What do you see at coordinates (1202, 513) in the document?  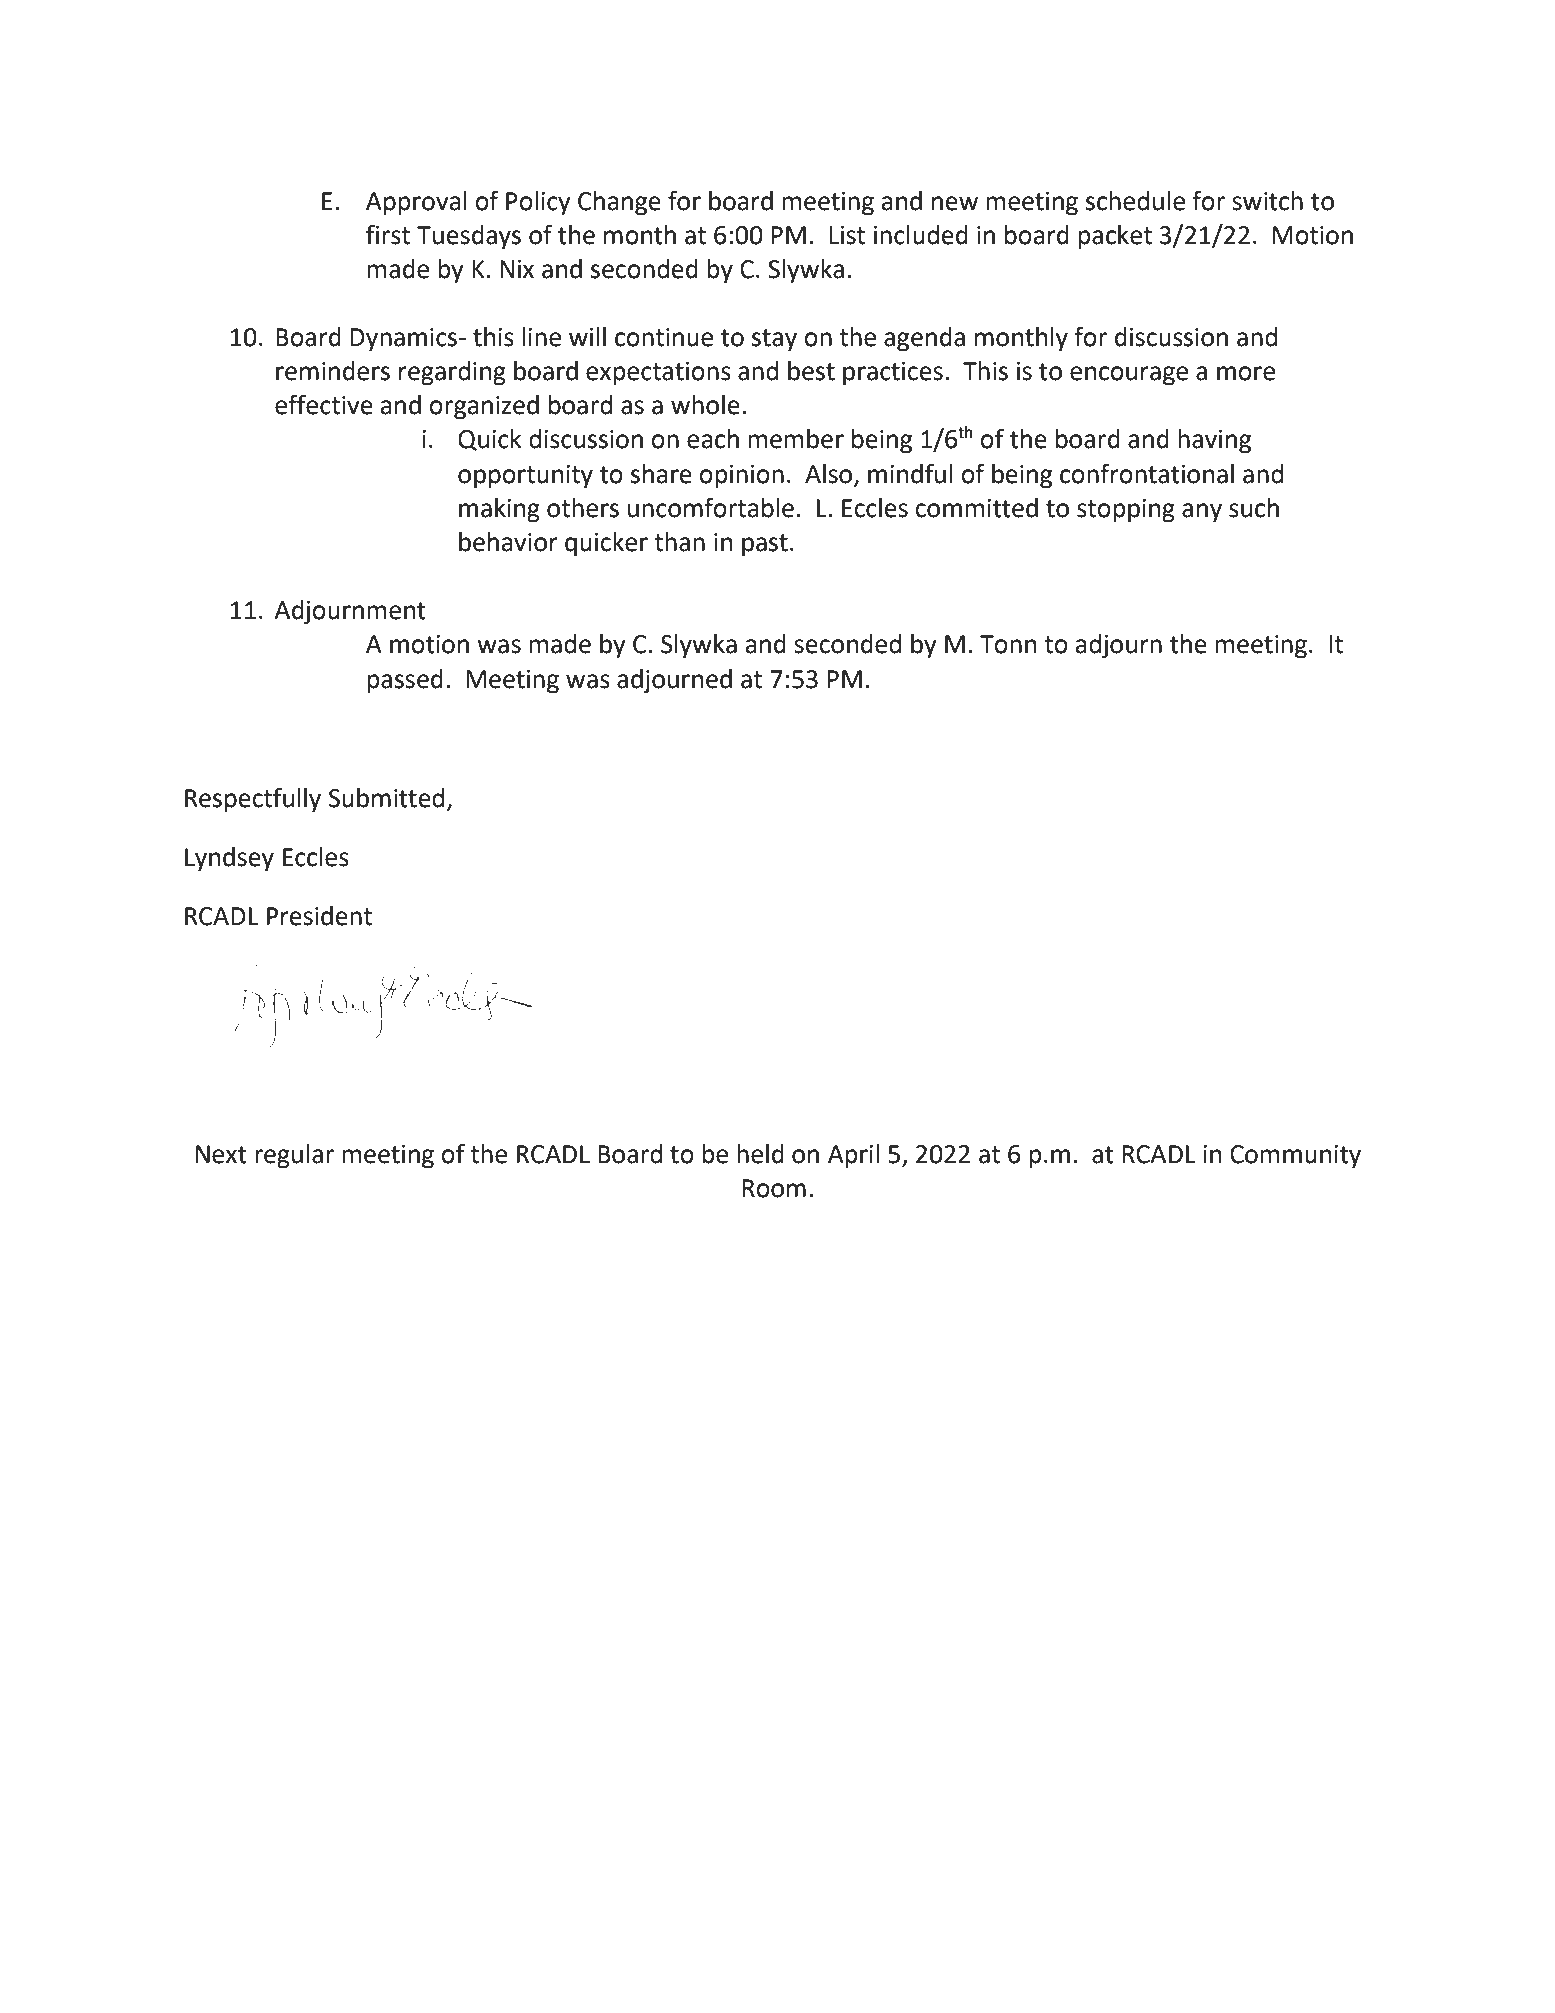 I see `any` at bounding box center [1202, 513].
